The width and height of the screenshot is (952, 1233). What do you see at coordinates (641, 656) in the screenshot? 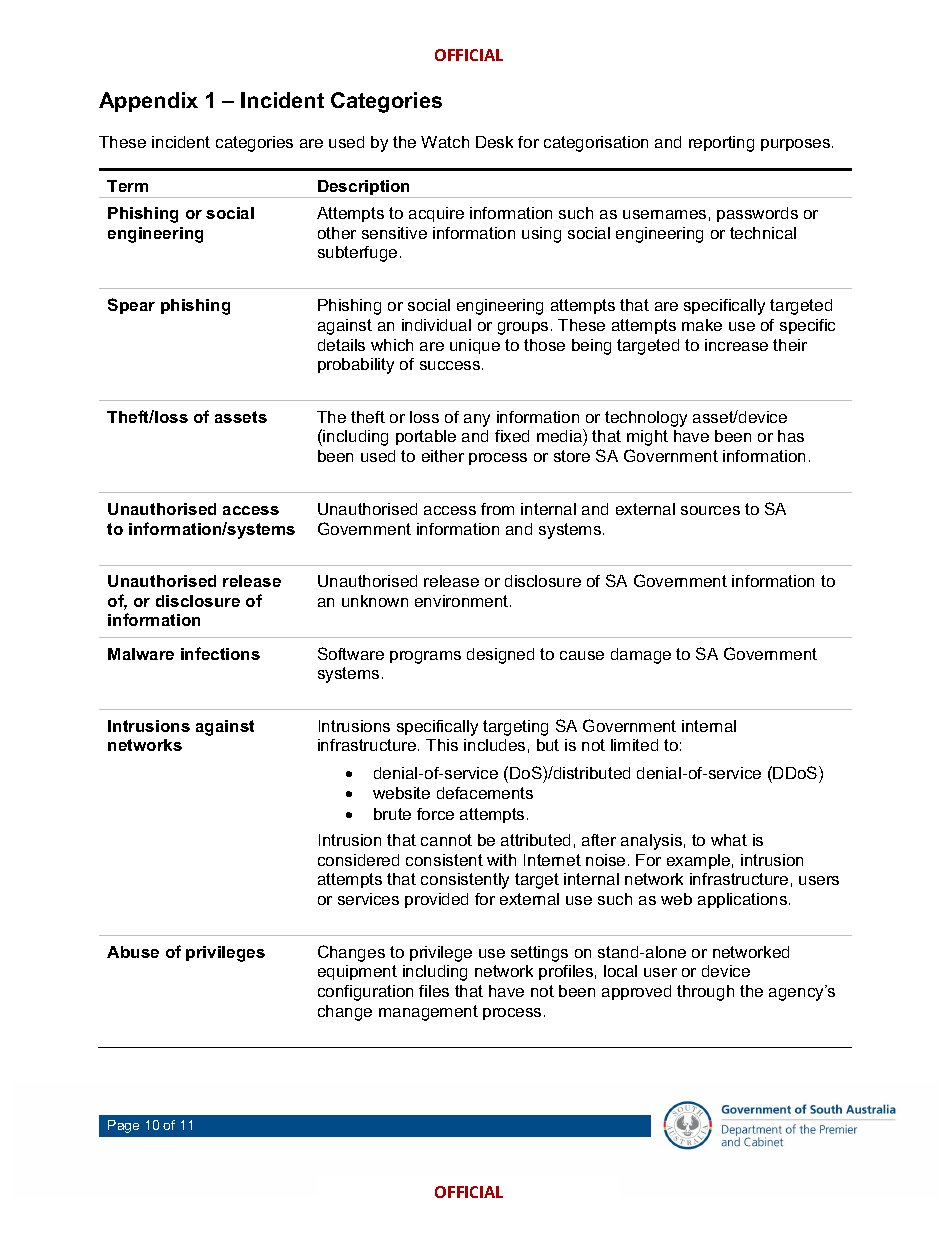
I see `damage` at bounding box center [641, 656].
